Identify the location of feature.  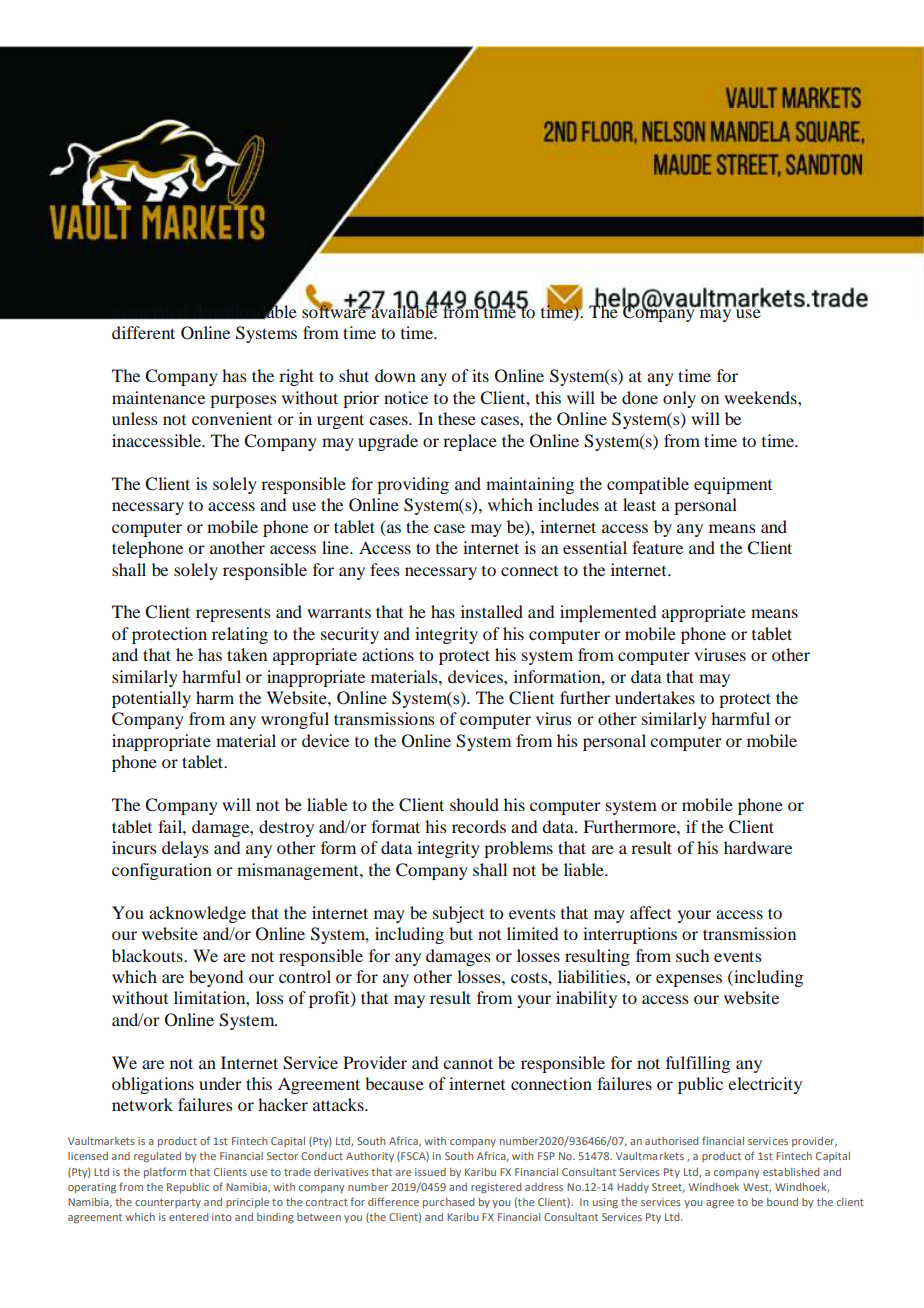
(657, 547).
